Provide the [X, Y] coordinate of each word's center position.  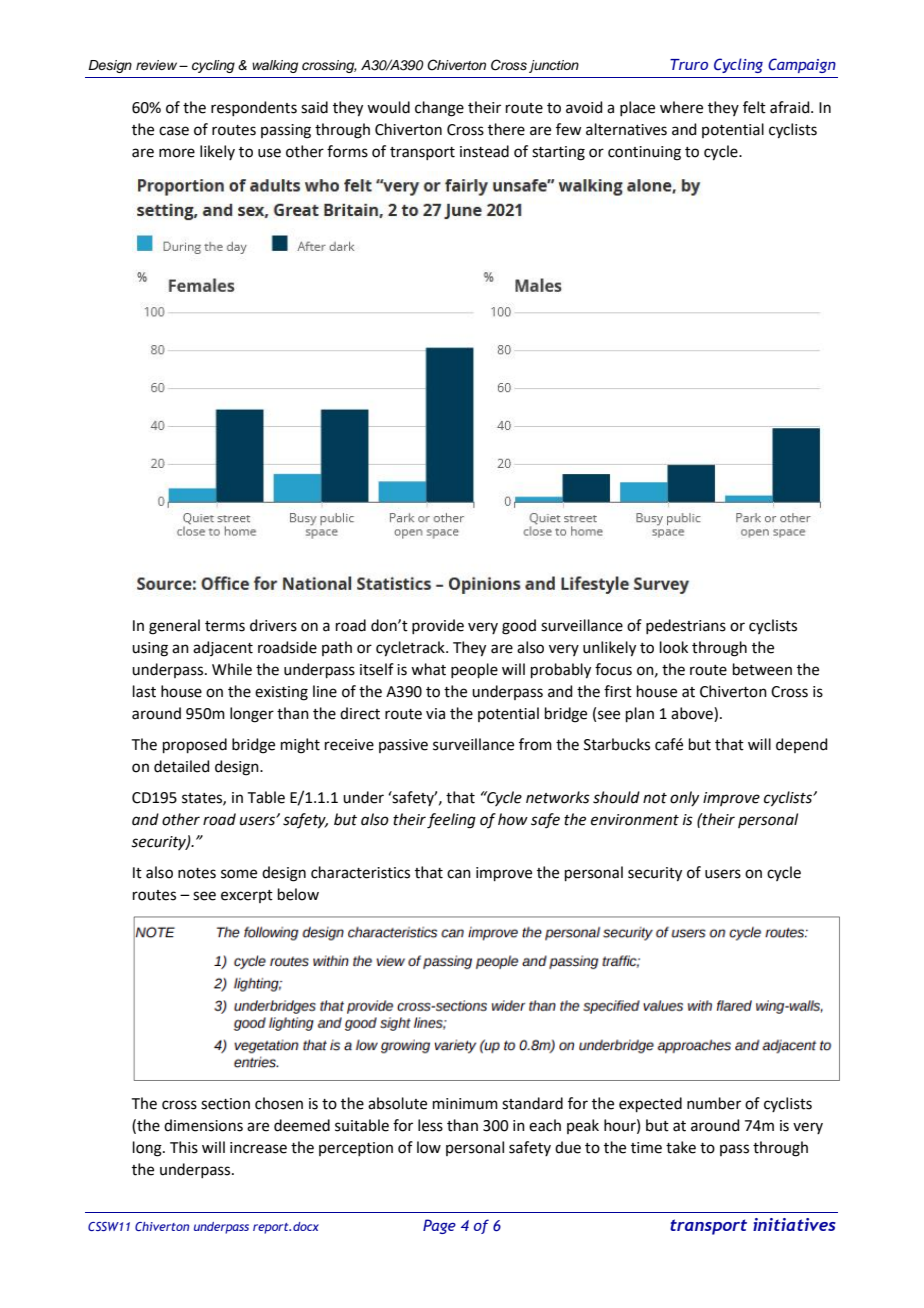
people [474, 670]
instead [484, 151]
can [459, 874]
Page [439, 1226]
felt [754, 107]
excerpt [247, 896]
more [177, 153]
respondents [254, 108]
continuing [644, 153]
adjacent [223, 648]
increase [258, 1148]
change [439, 109]
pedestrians [686, 626]
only [684, 798]
